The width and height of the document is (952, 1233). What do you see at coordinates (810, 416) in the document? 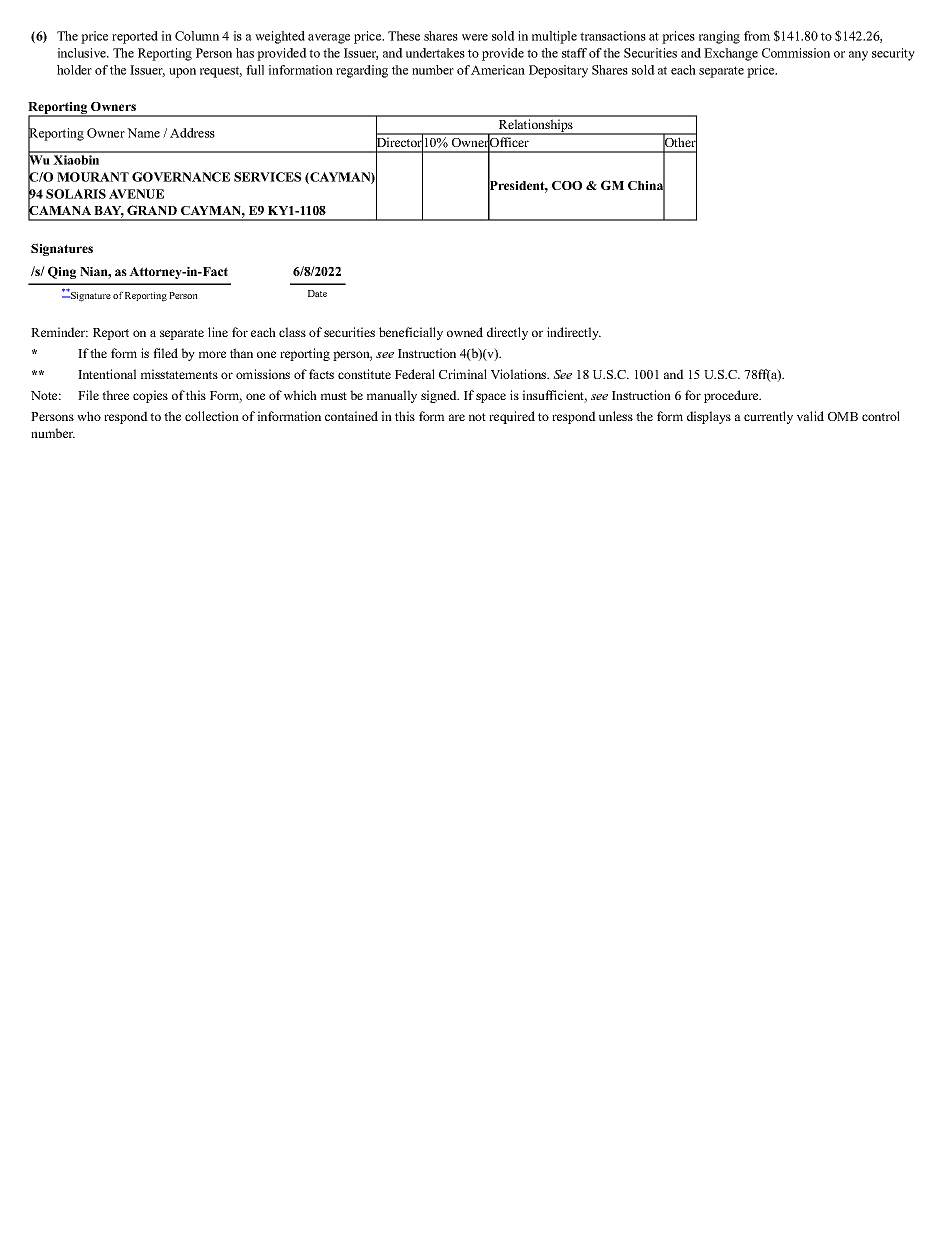
I see `valid` at bounding box center [810, 416].
